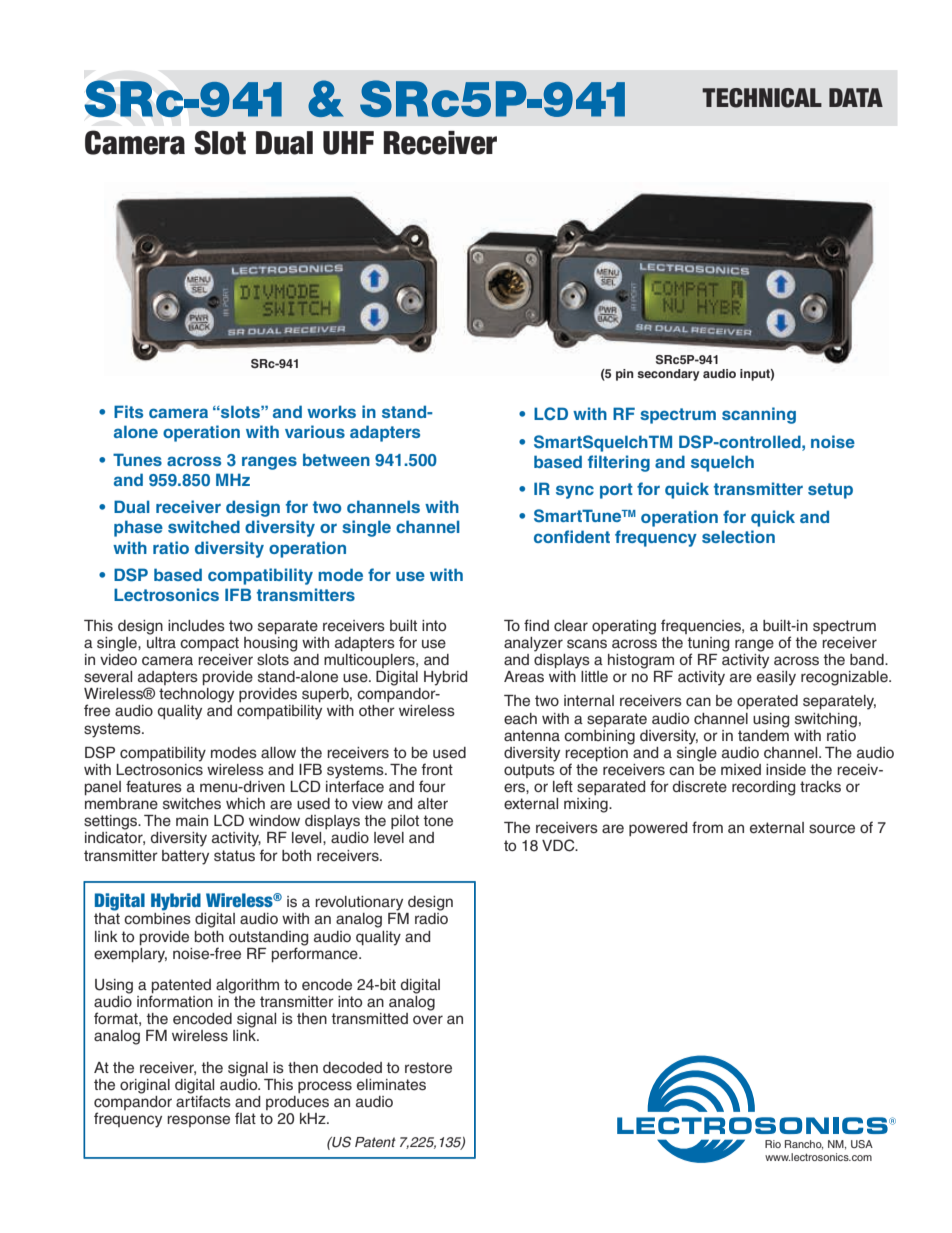  What do you see at coordinates (428, 1068) in the screenshot?
I see `restore` at bounding box center [428, 1068].
